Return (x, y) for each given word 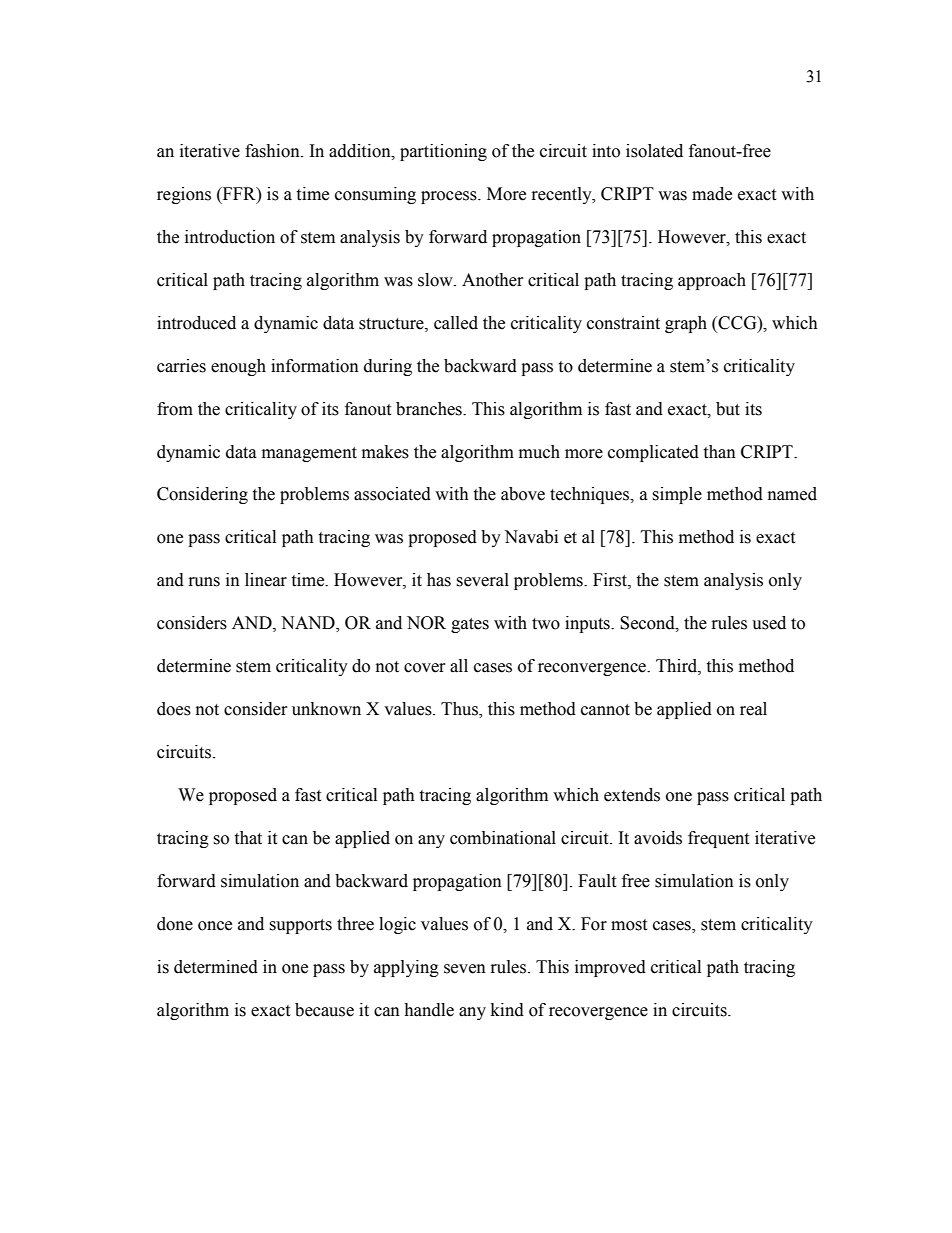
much (539, 452)
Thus (460, 710)
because (324, 1010)
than (719, 452)
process (450, 197)
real (753, 709)
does (174, 709)
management (309, 454)
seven (465, 969)
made (712, 194)
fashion (273, 151)
